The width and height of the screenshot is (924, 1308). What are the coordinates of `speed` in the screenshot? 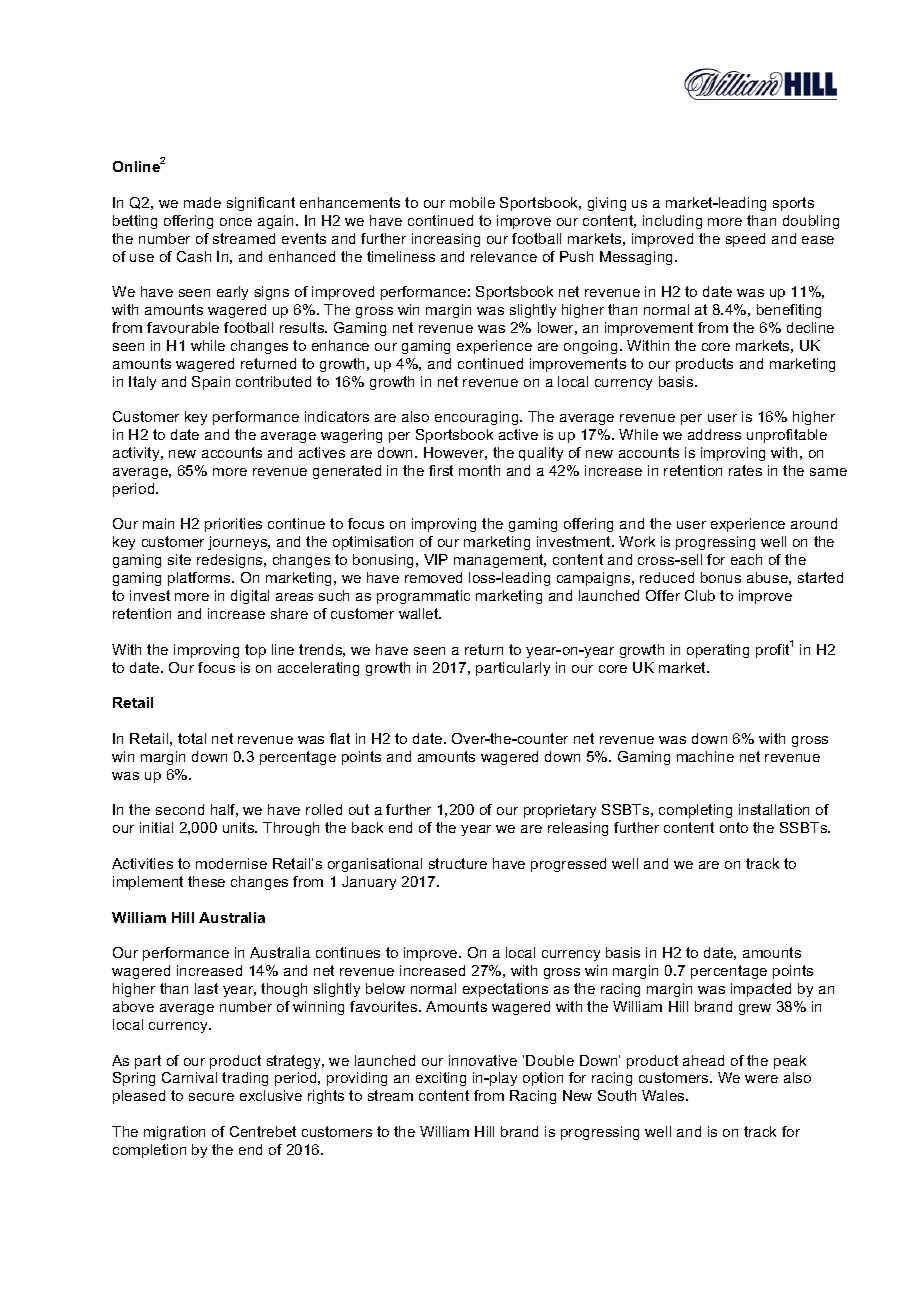 It's located at (745, 240).
